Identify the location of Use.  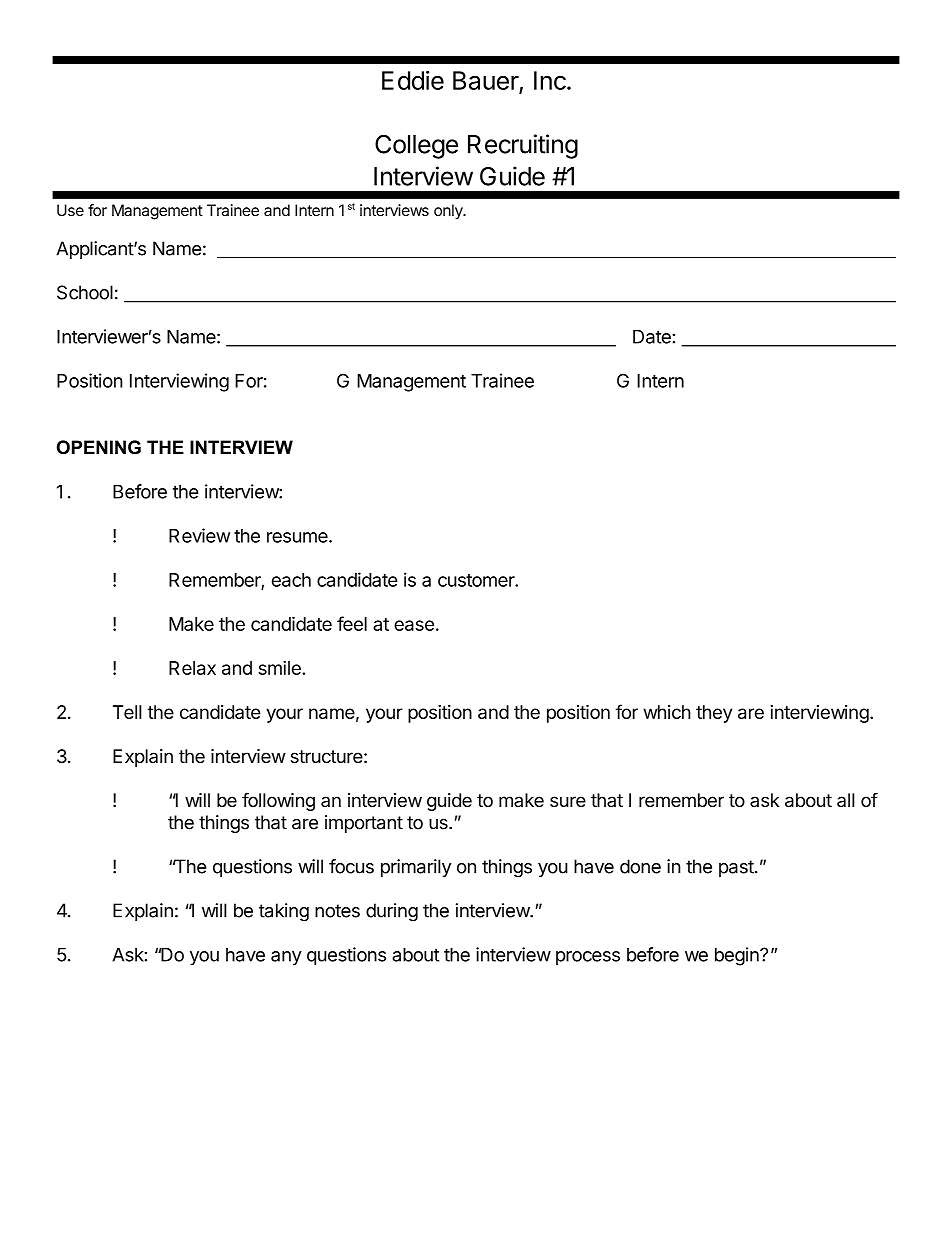
(70, 210).
